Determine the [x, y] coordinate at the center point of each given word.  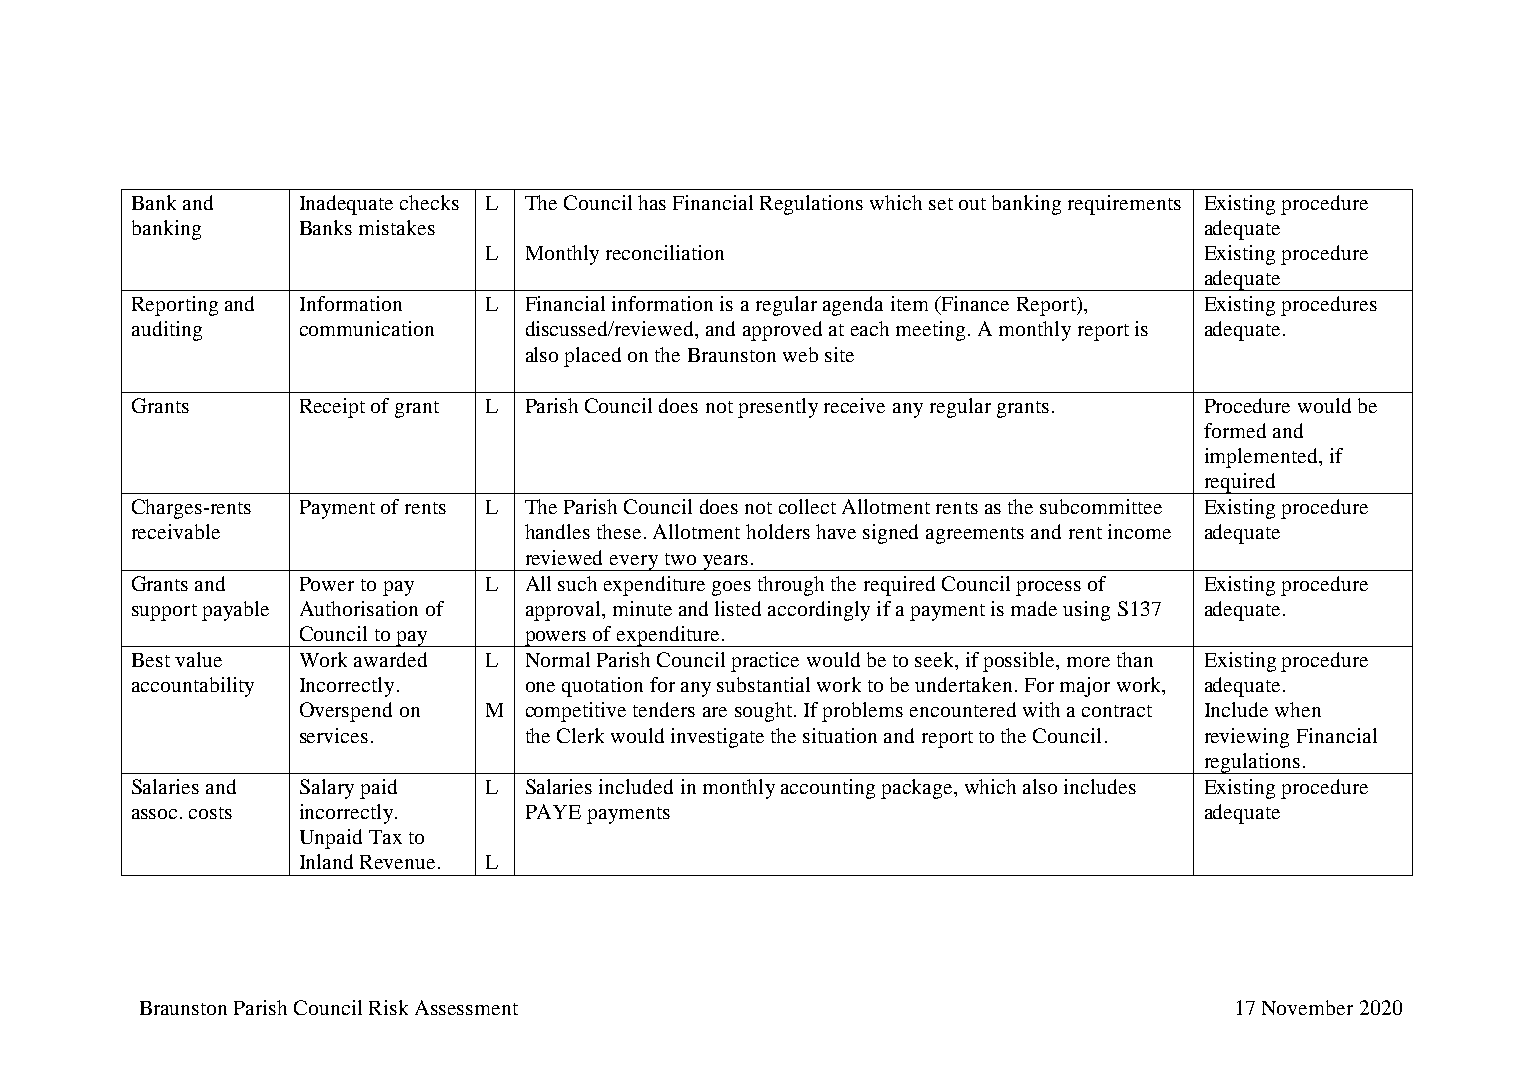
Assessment [466, 1007]
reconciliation [665, 252]
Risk [388, 1007]
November [1307, 1007]
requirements [1124, 205]
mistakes [397, 227]
